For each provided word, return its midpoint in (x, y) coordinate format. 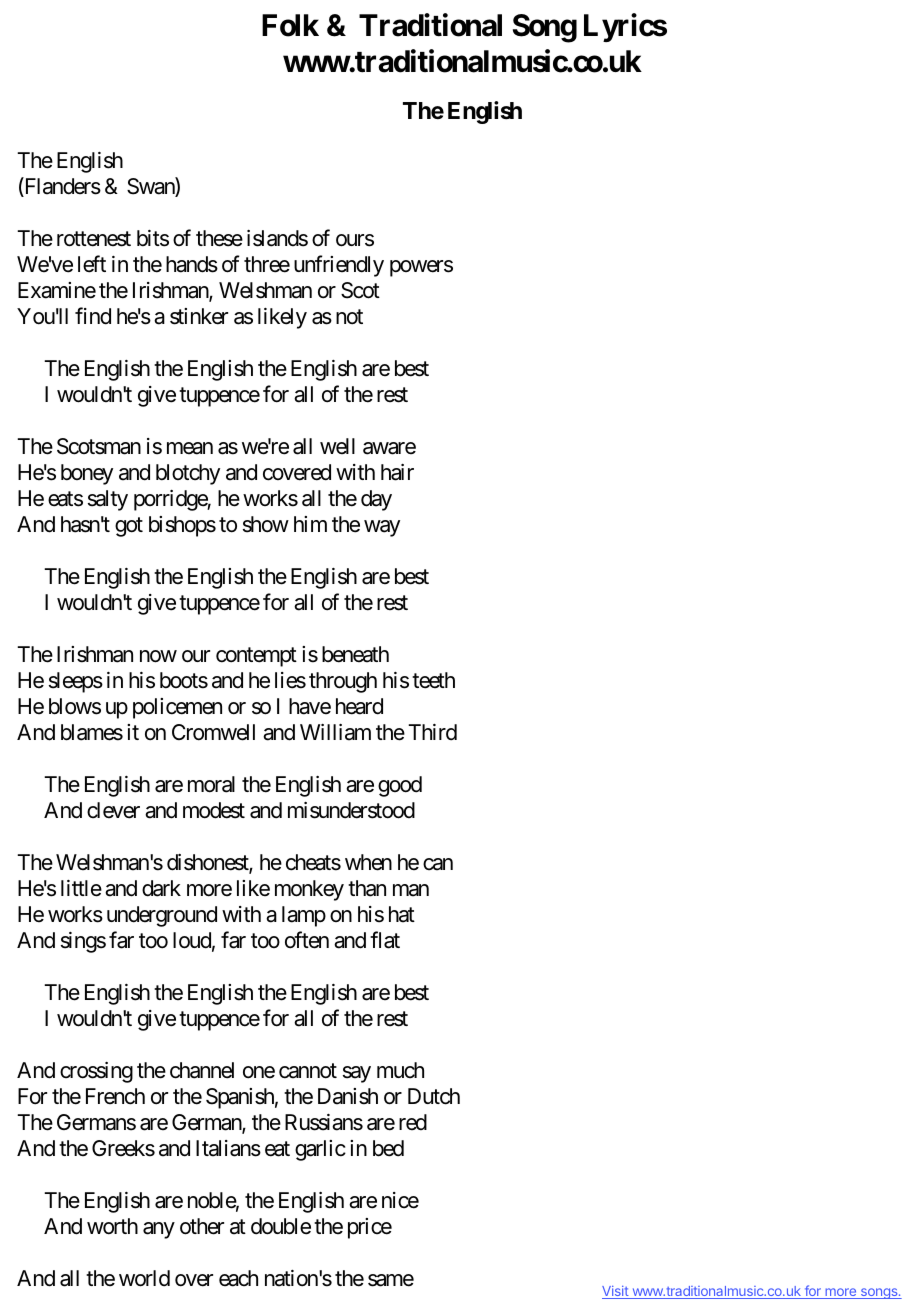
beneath (355, 654)
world (144, 1278)
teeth (433, 680)
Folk (290, 25)
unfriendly (339, 266)
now (158, 656)
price (370, 1228)
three (267, 264)
